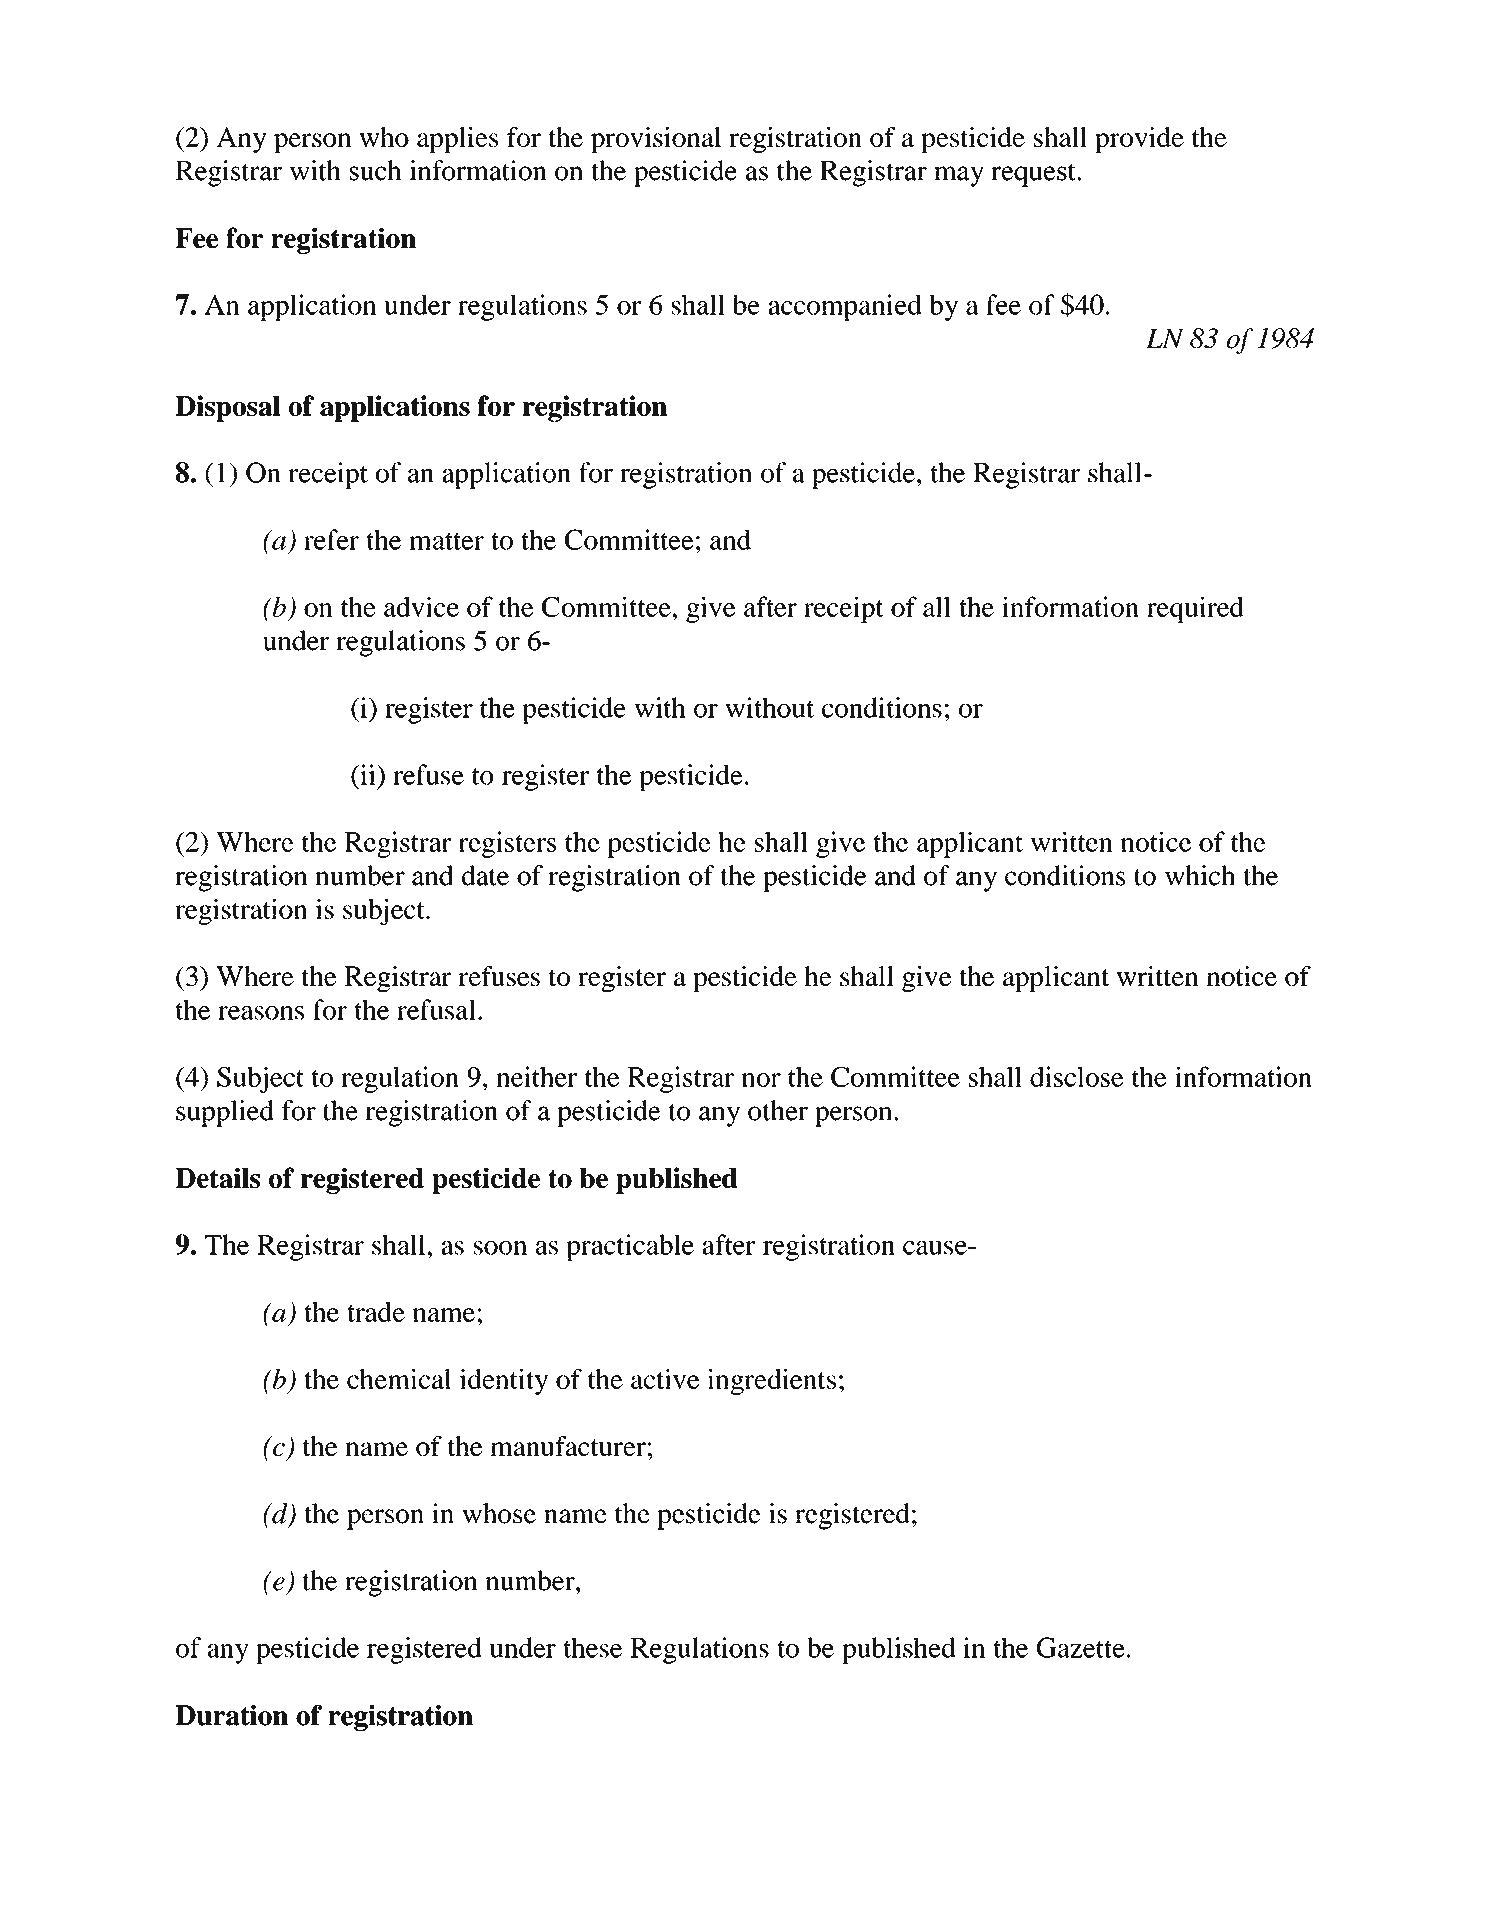  Describe the element at coordinates (656, 140) in the image. I see `provisional` at that location.
